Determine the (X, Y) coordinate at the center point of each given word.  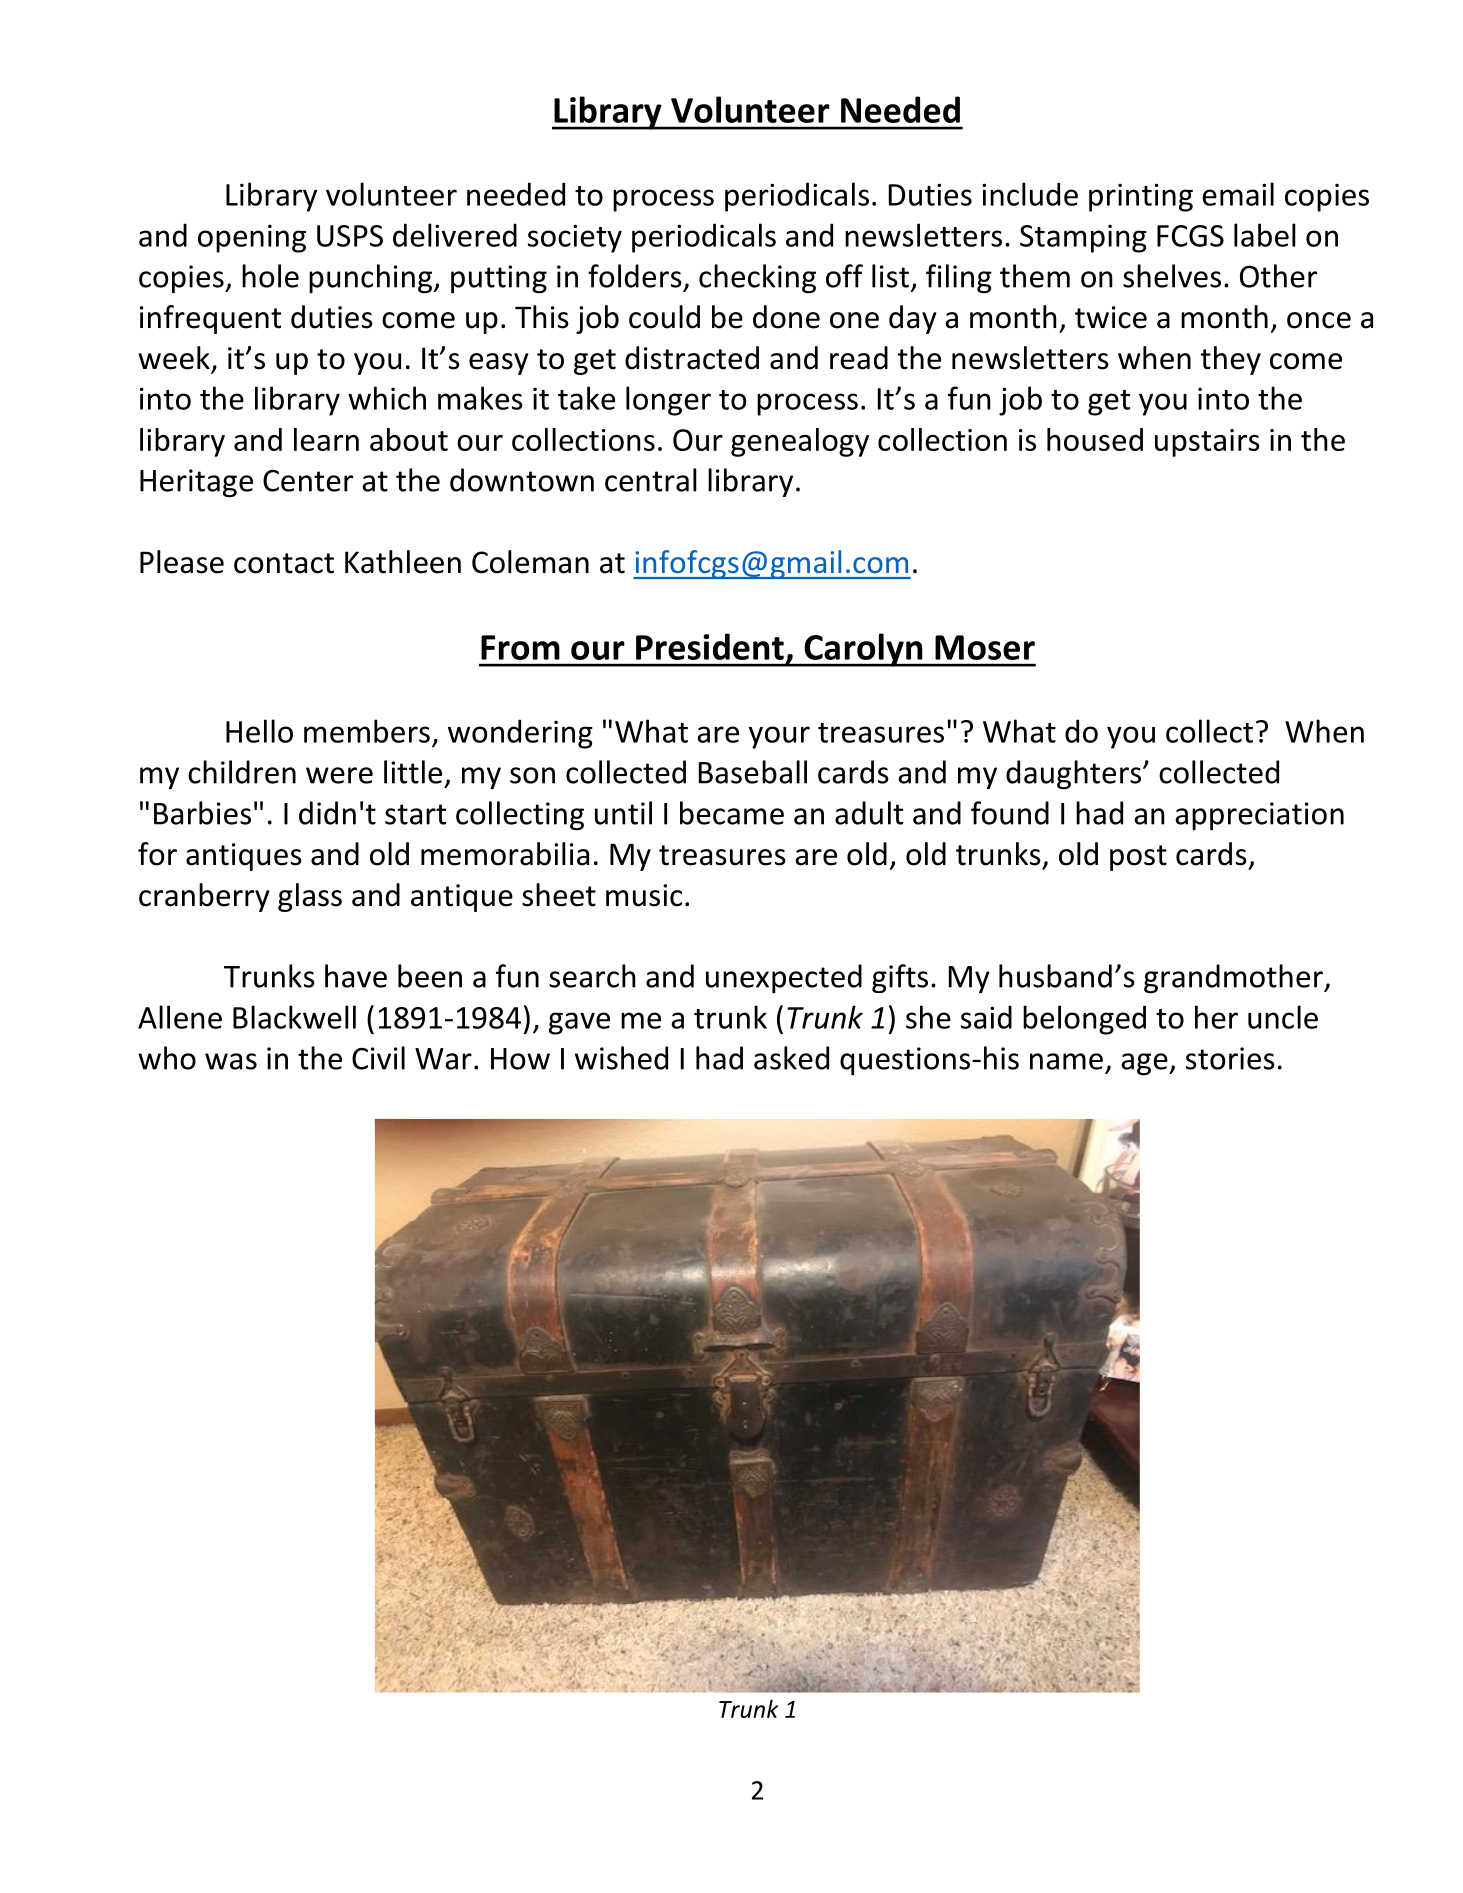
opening (252, 238)
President (710, 646)
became (732, 813)
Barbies (202, 813)
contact (284, 563)
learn (326, 439)
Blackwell (294, 1017)
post (1138, 858)
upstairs (1207, 443)
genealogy (800, 442)
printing (1141, 197)
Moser (985, 647)
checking (757, 279)
